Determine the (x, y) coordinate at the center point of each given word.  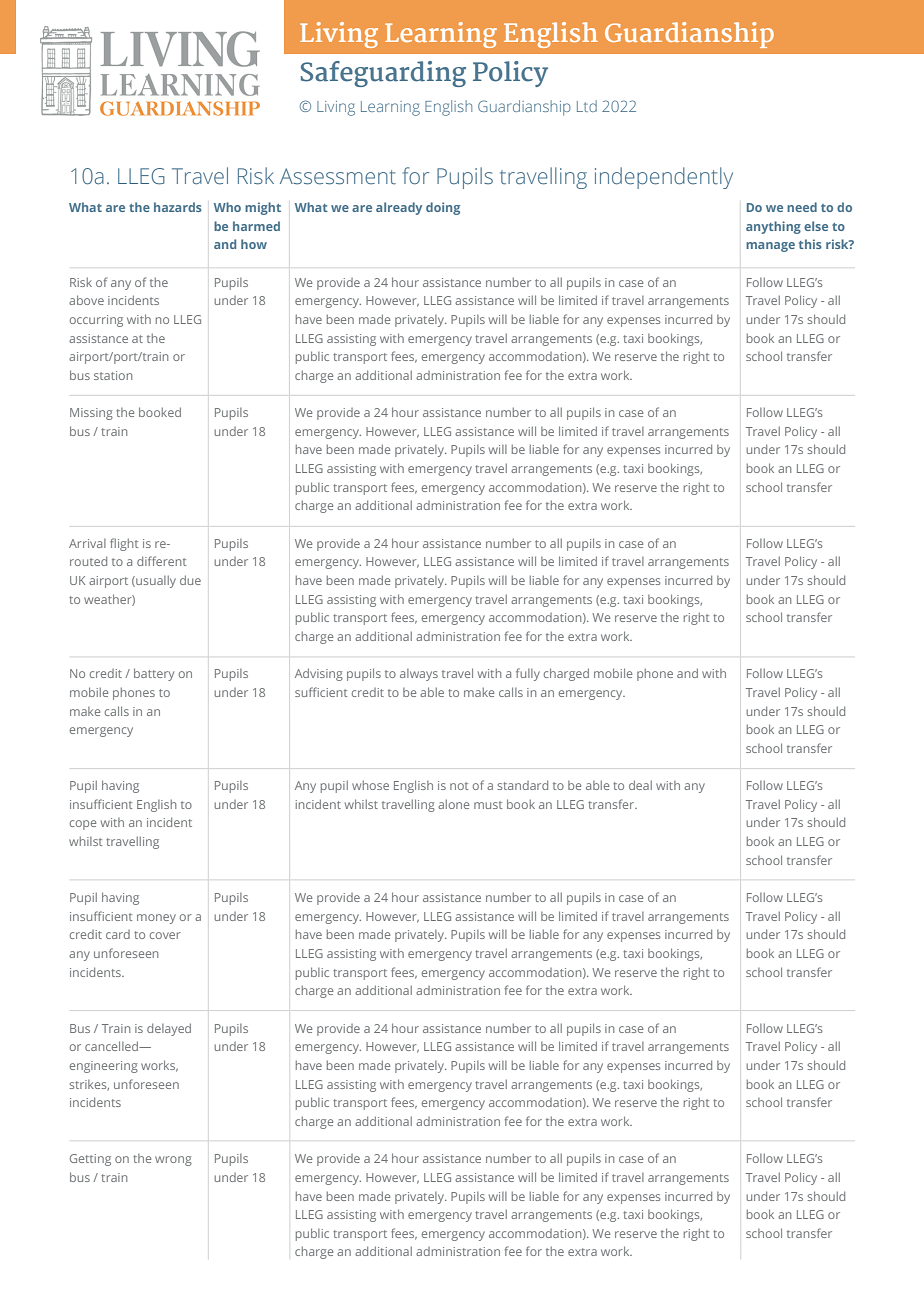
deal (640, 785)
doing (443, 208)
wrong (173, 1161)
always (419, 675)
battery (154, 674)
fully (528, 674)
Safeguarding (383, 74)
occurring (96, 321)
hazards (178, 207)
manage (770, 247)
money (156, 919)
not (459, 786)
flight (124, 544)
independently (664, 178)
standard (523, 785)
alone (453, 804)
